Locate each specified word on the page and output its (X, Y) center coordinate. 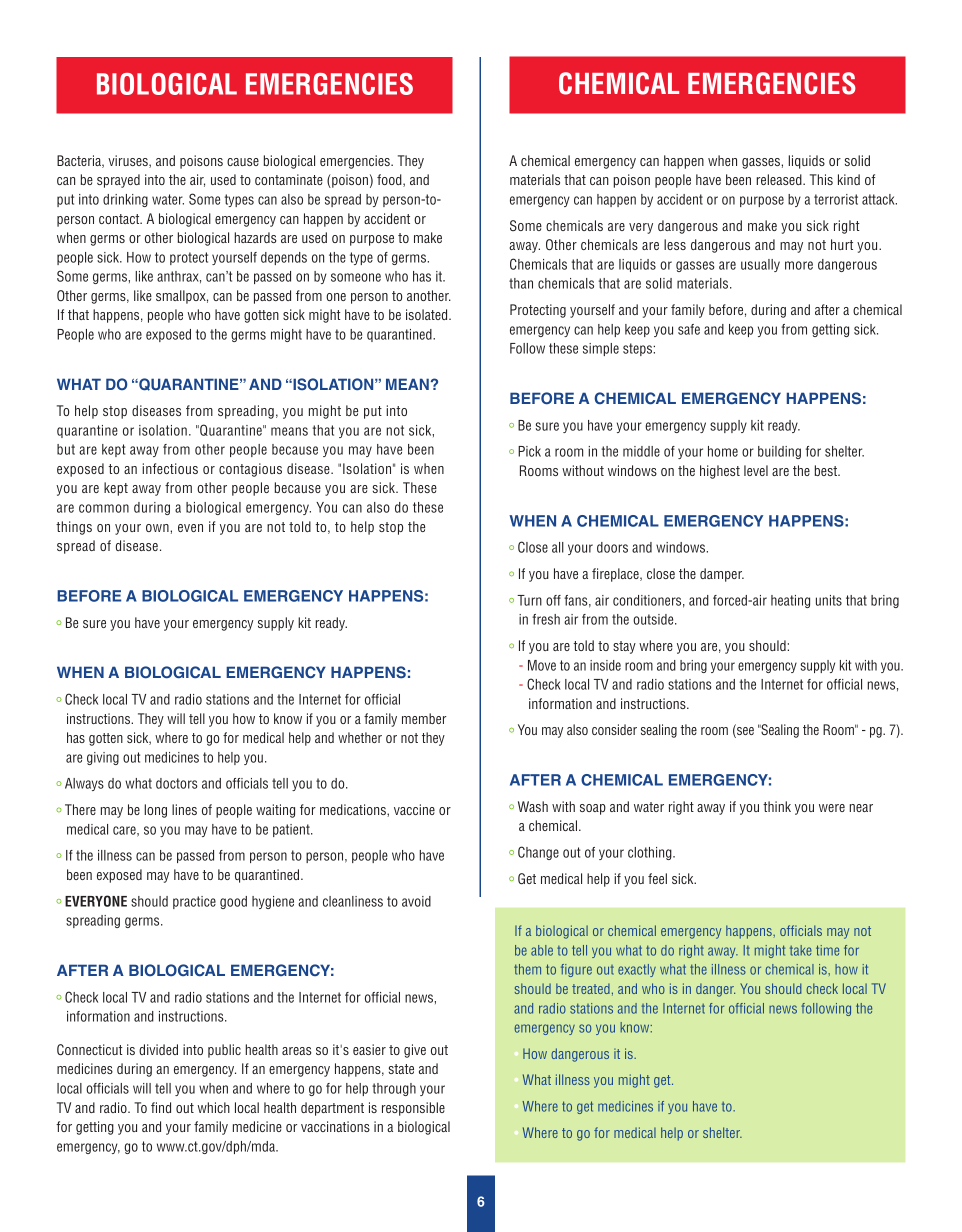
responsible (413, 1109)
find (161, 1107)
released (780, 179)
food (390, 180)
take (801, 950)
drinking (125, 200)
